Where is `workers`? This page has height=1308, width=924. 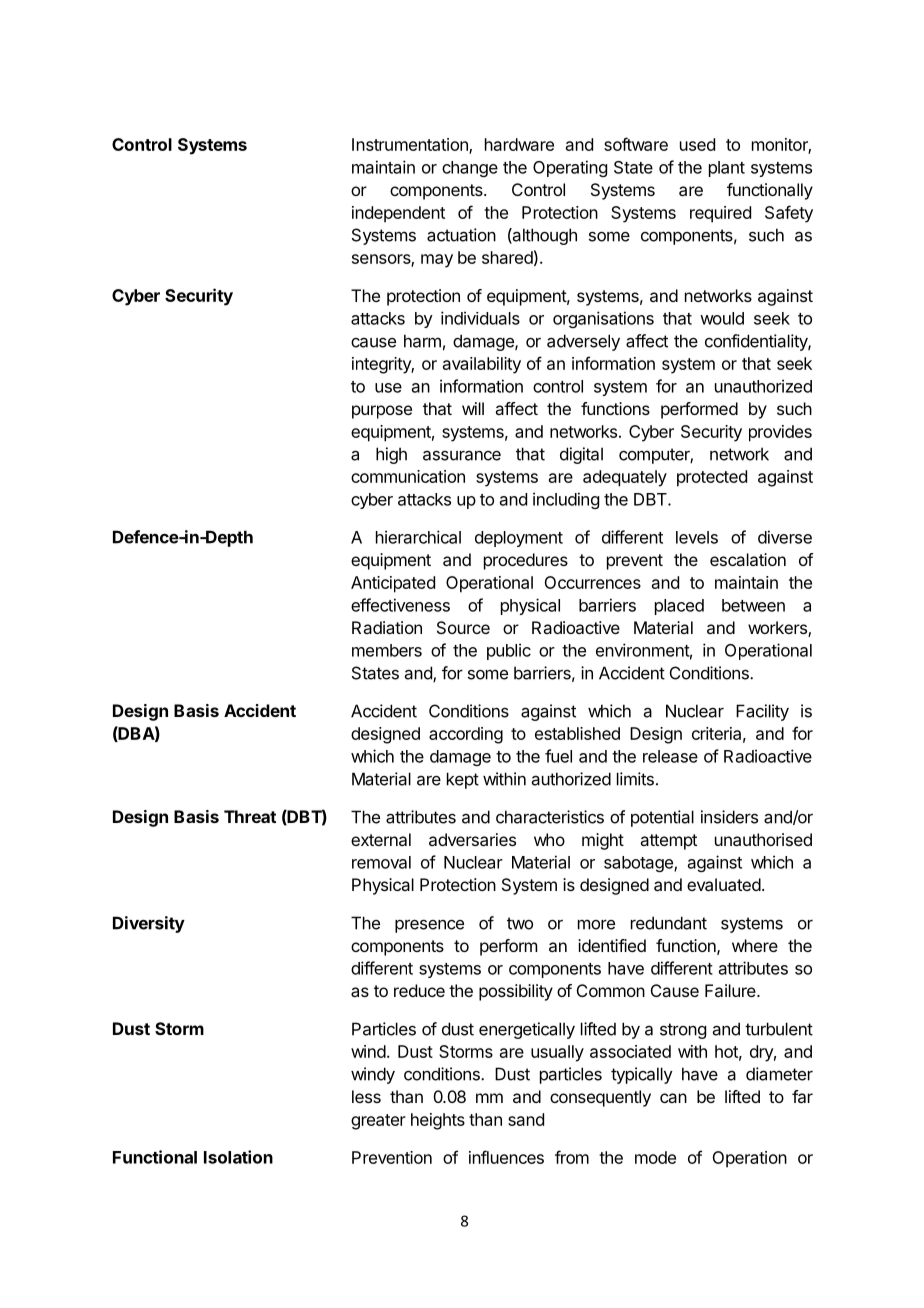
workers is located at coordinates (778, 629).
